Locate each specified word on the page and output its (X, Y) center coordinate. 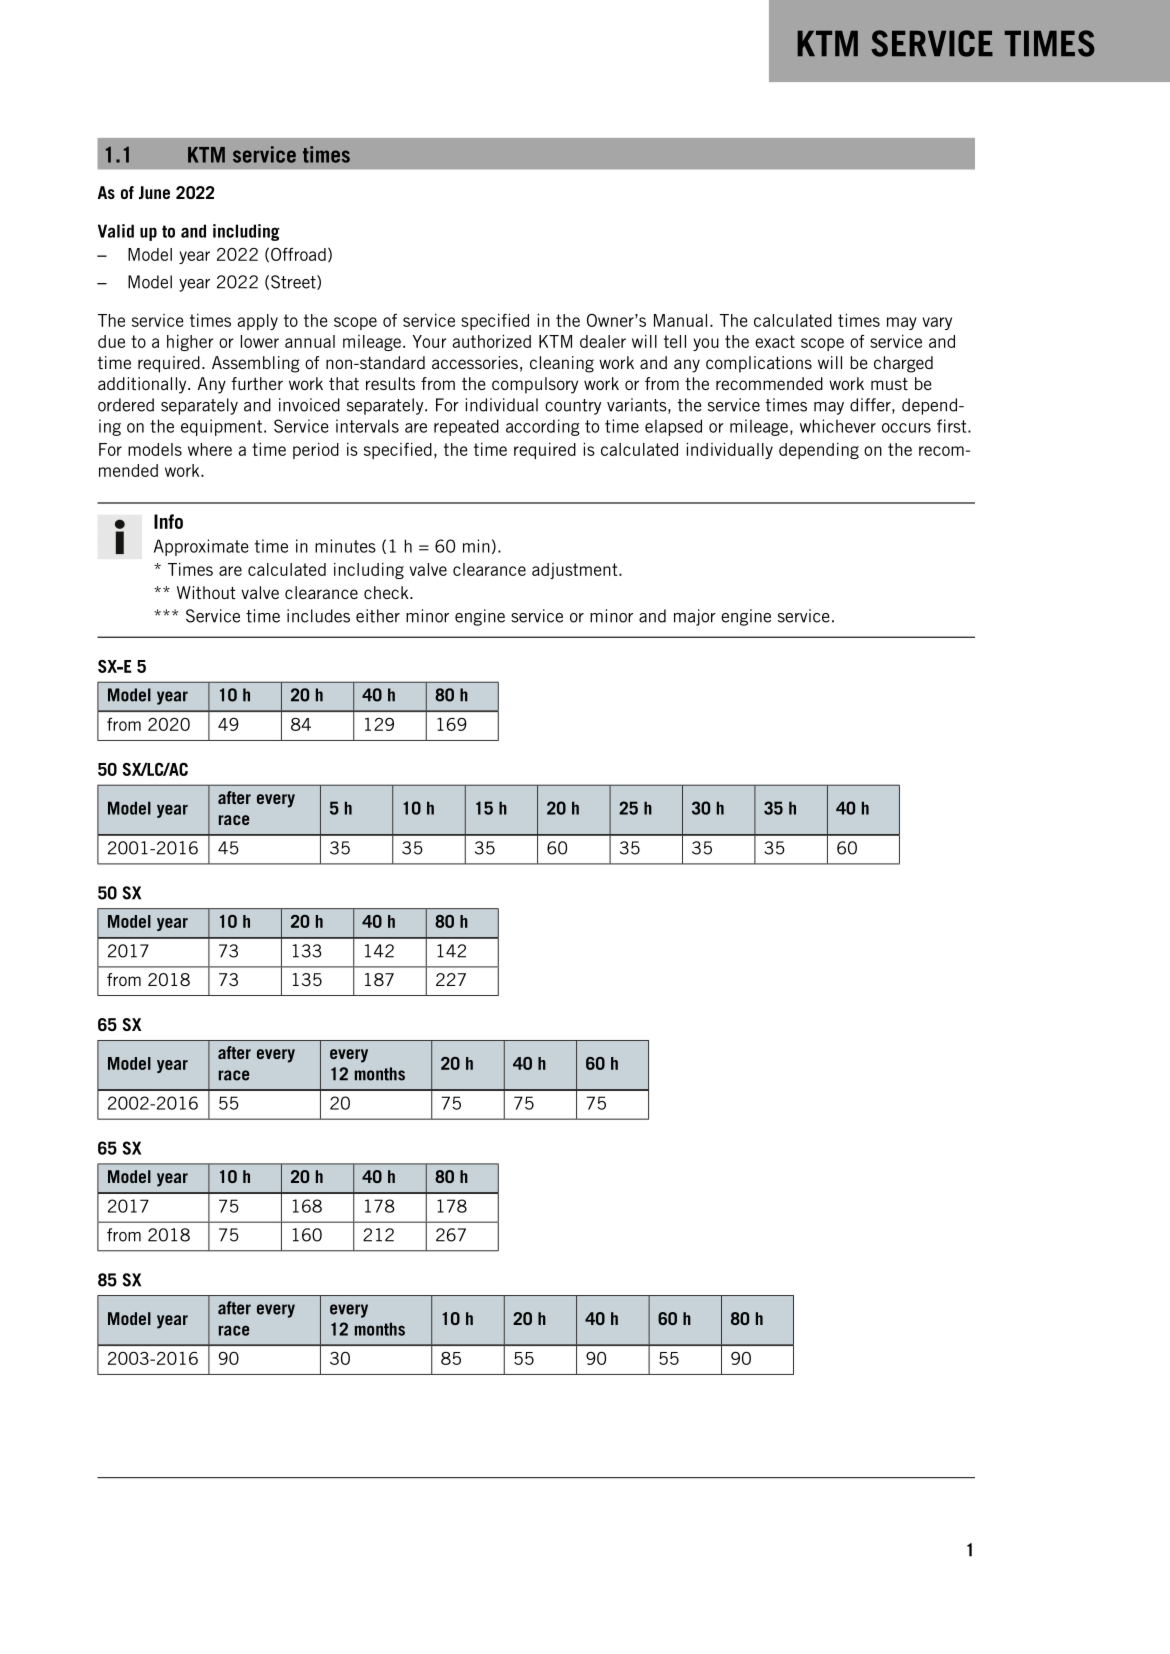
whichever (838, 426)
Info (168, 521)
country (573, 407)
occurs (906, 428)
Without (206, 592)
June (154, 192)
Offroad (298, 254)
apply (257, 322)
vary (937, 323)
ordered (126, 405)
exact (775, 341)
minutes (345, 546)
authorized (491, 341)
